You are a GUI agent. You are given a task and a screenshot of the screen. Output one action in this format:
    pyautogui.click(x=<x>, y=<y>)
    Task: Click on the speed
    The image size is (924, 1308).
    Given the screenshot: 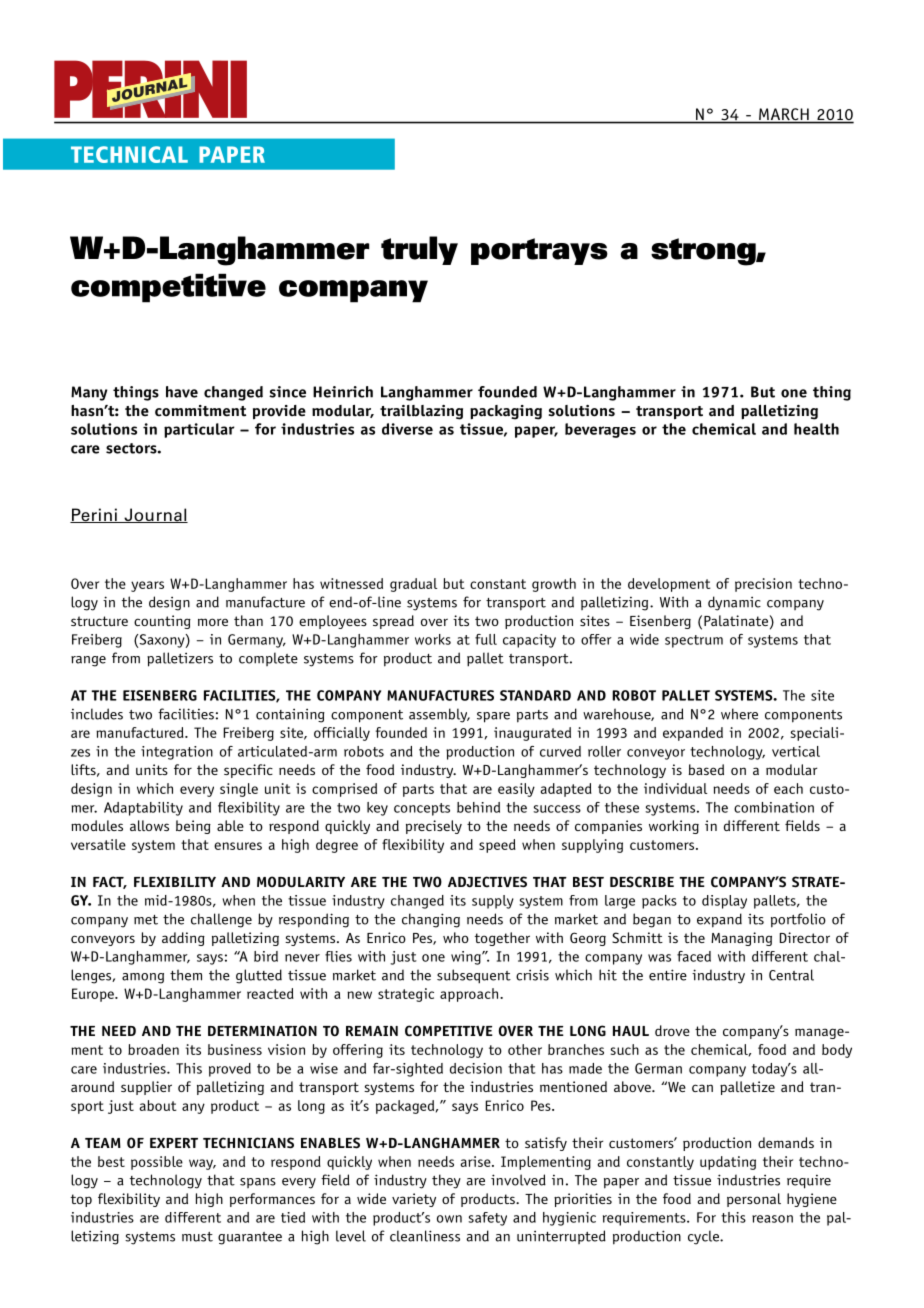 What is the action you would take?
    pyautogui.click(x=497, y=846)
